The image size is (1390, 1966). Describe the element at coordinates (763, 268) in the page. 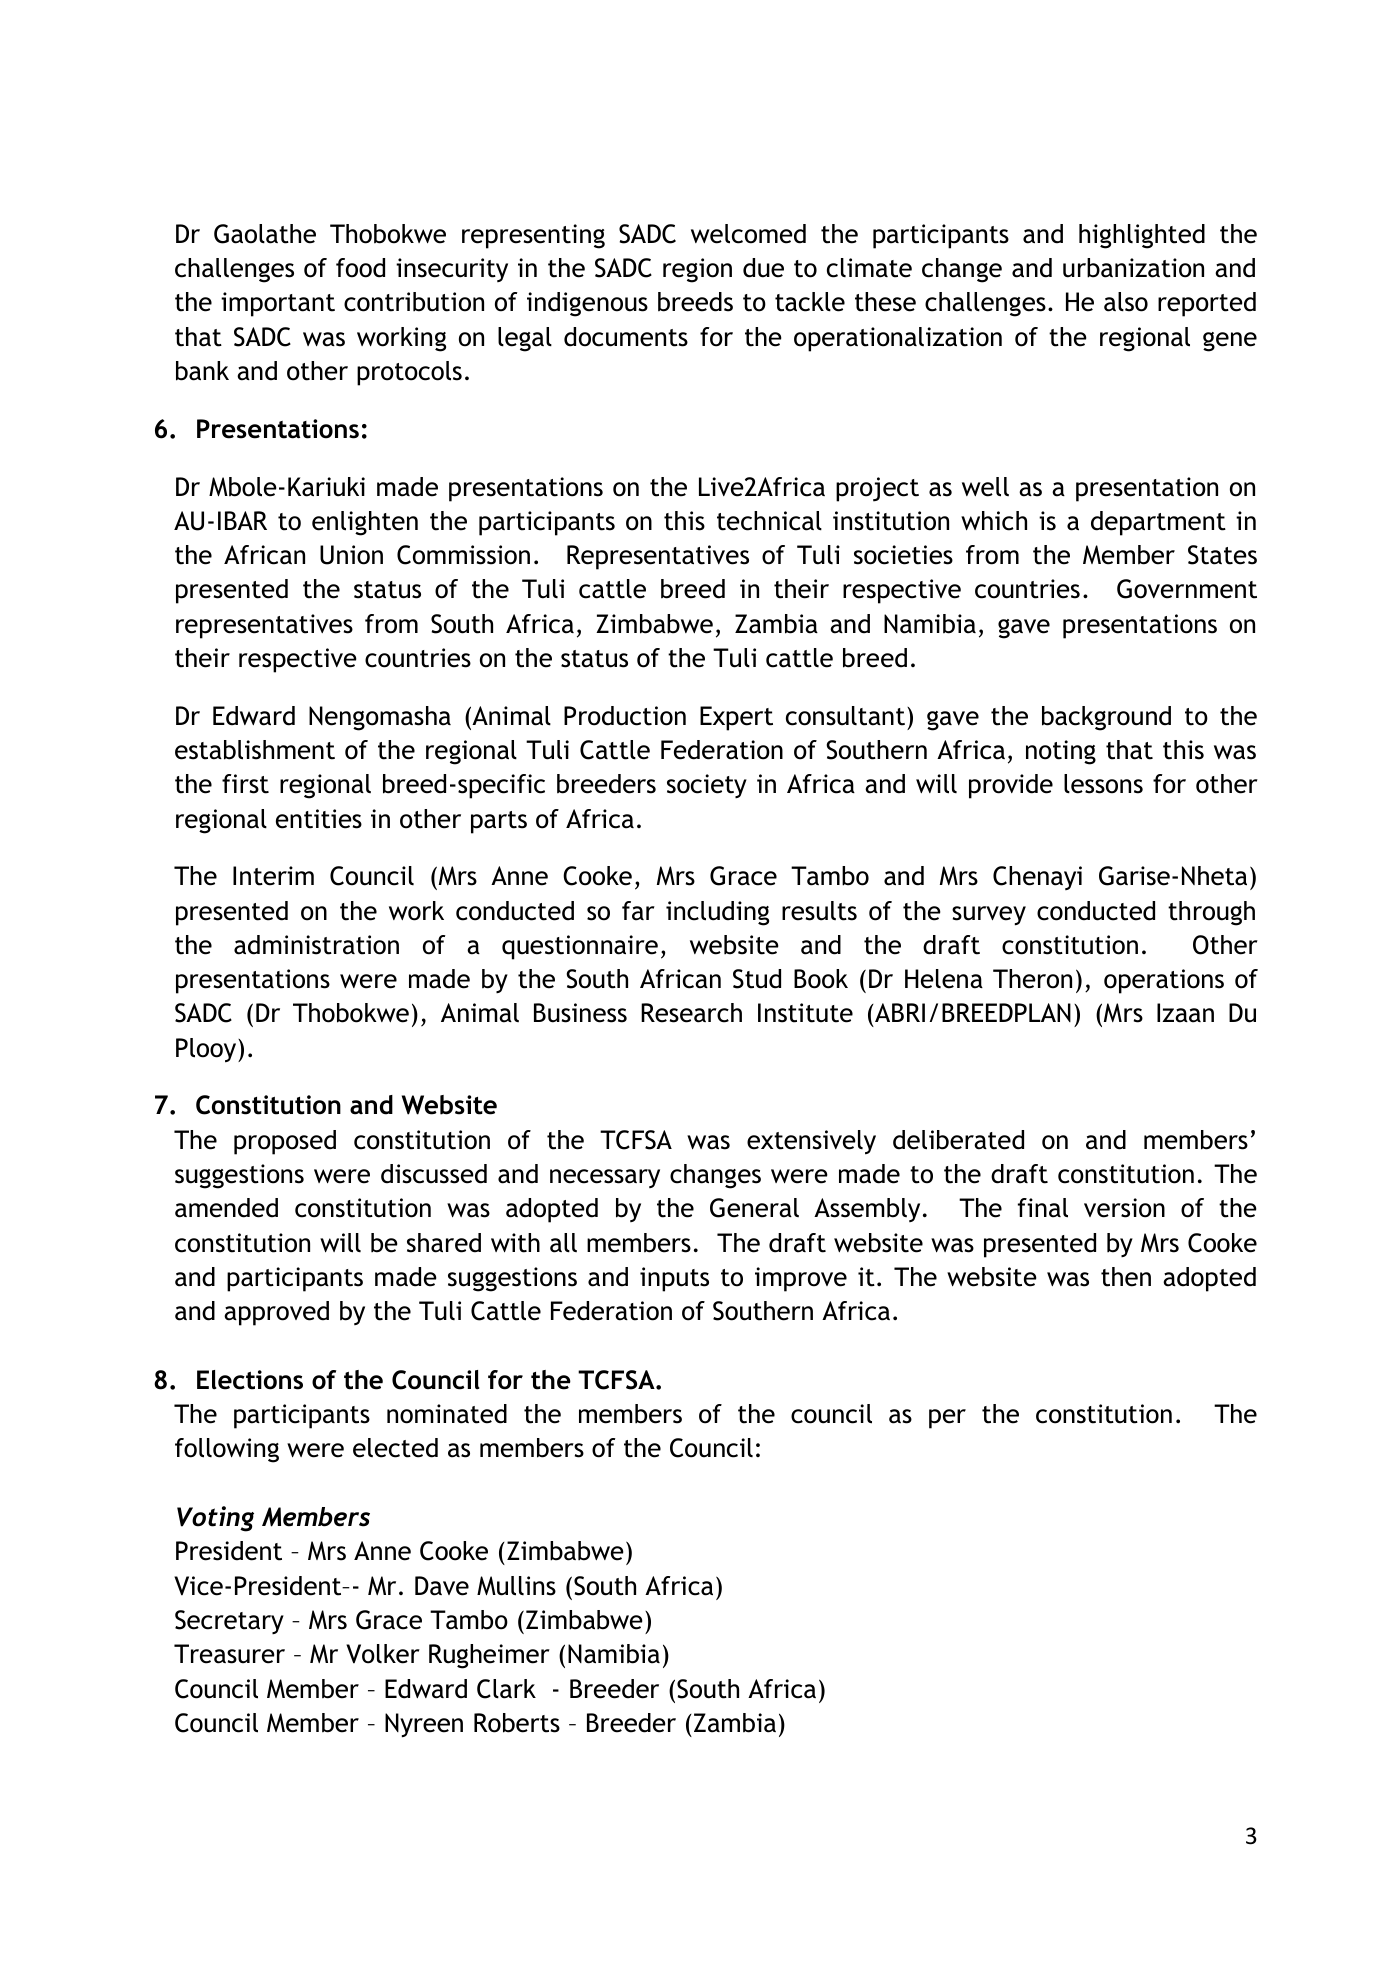

I see `due` at that location.
